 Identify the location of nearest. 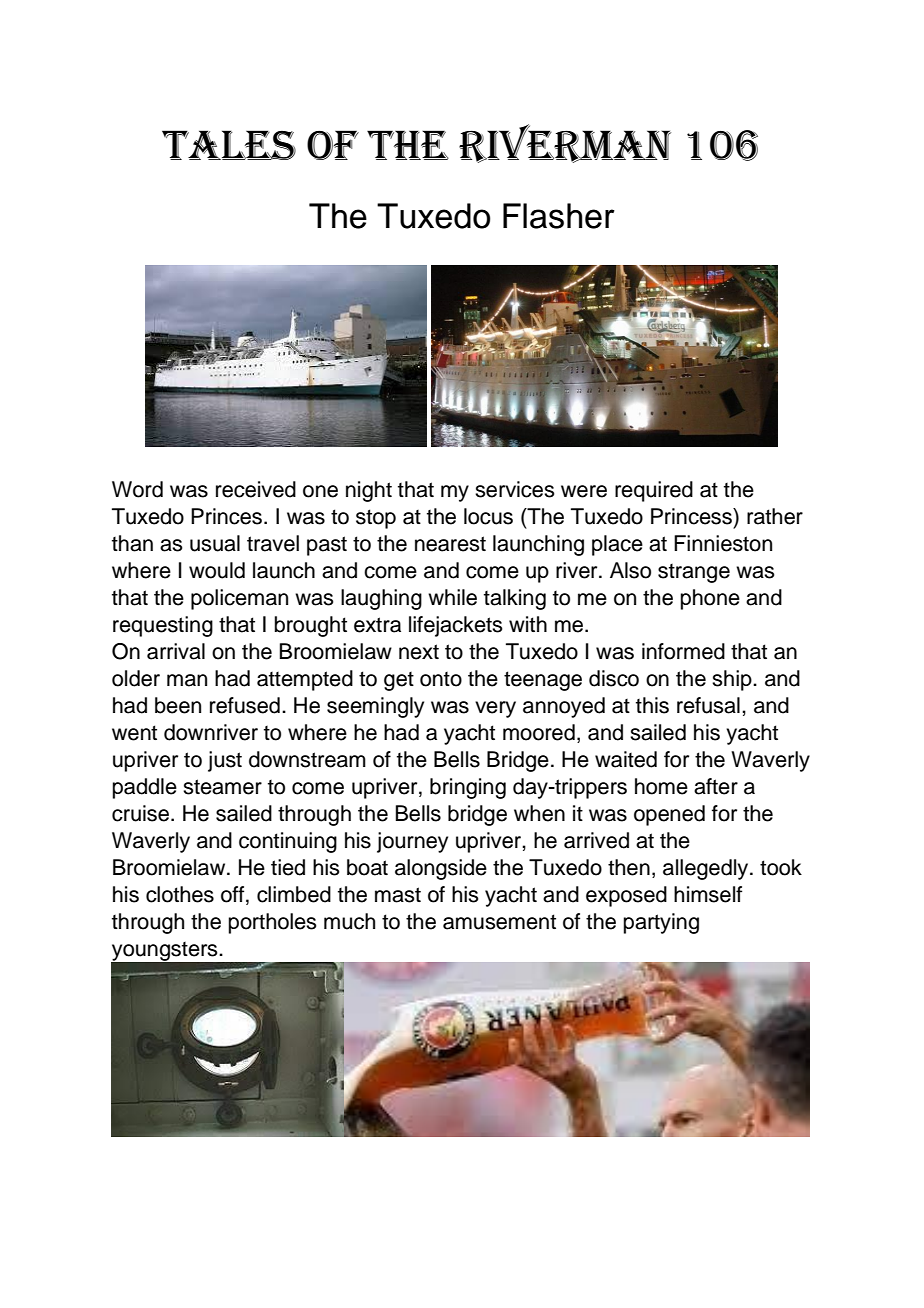
(450, 544).
